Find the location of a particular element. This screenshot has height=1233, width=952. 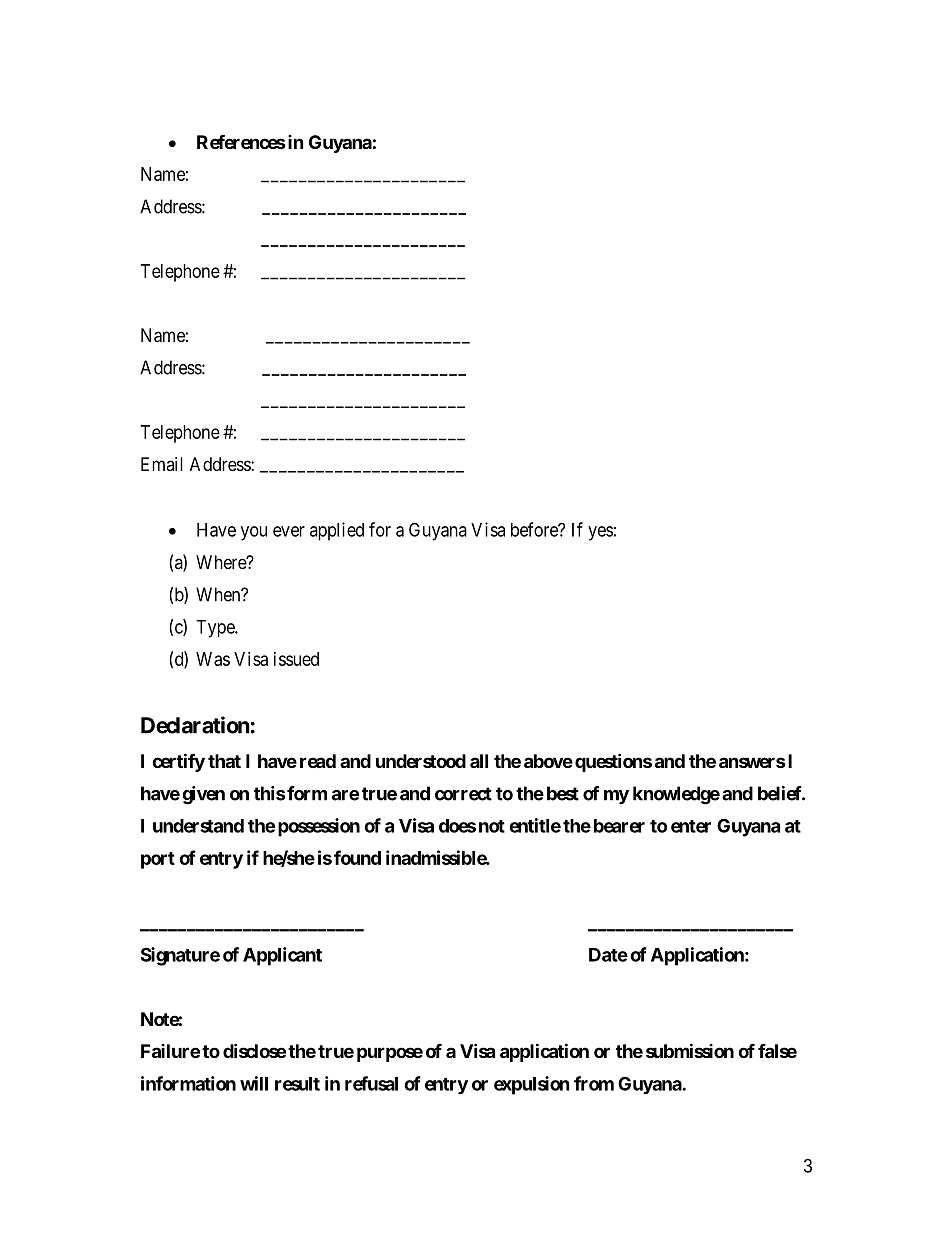

yes is located at coordinates (600, 533).
